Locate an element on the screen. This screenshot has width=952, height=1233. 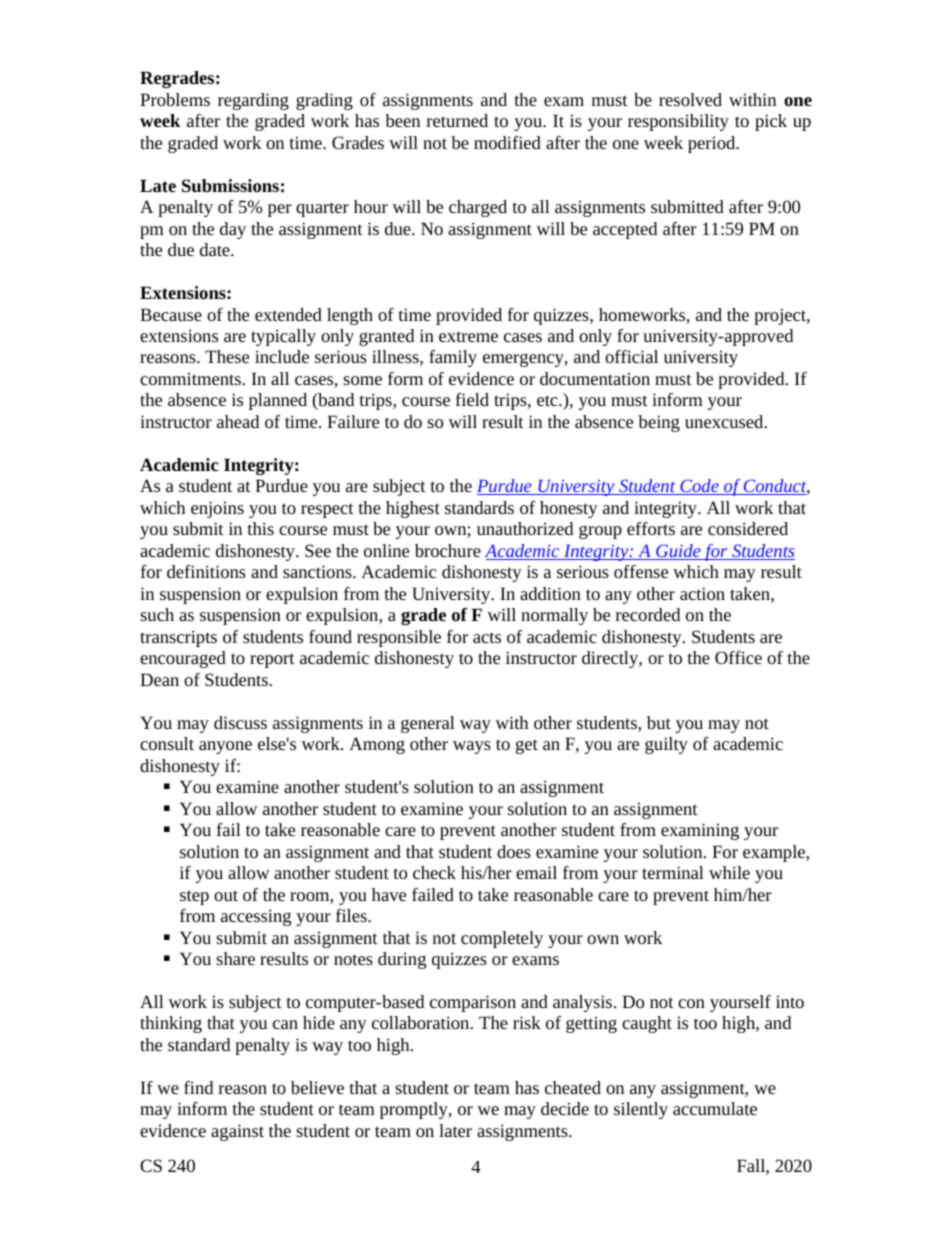
guilty is located at coordinates (666, 745).
